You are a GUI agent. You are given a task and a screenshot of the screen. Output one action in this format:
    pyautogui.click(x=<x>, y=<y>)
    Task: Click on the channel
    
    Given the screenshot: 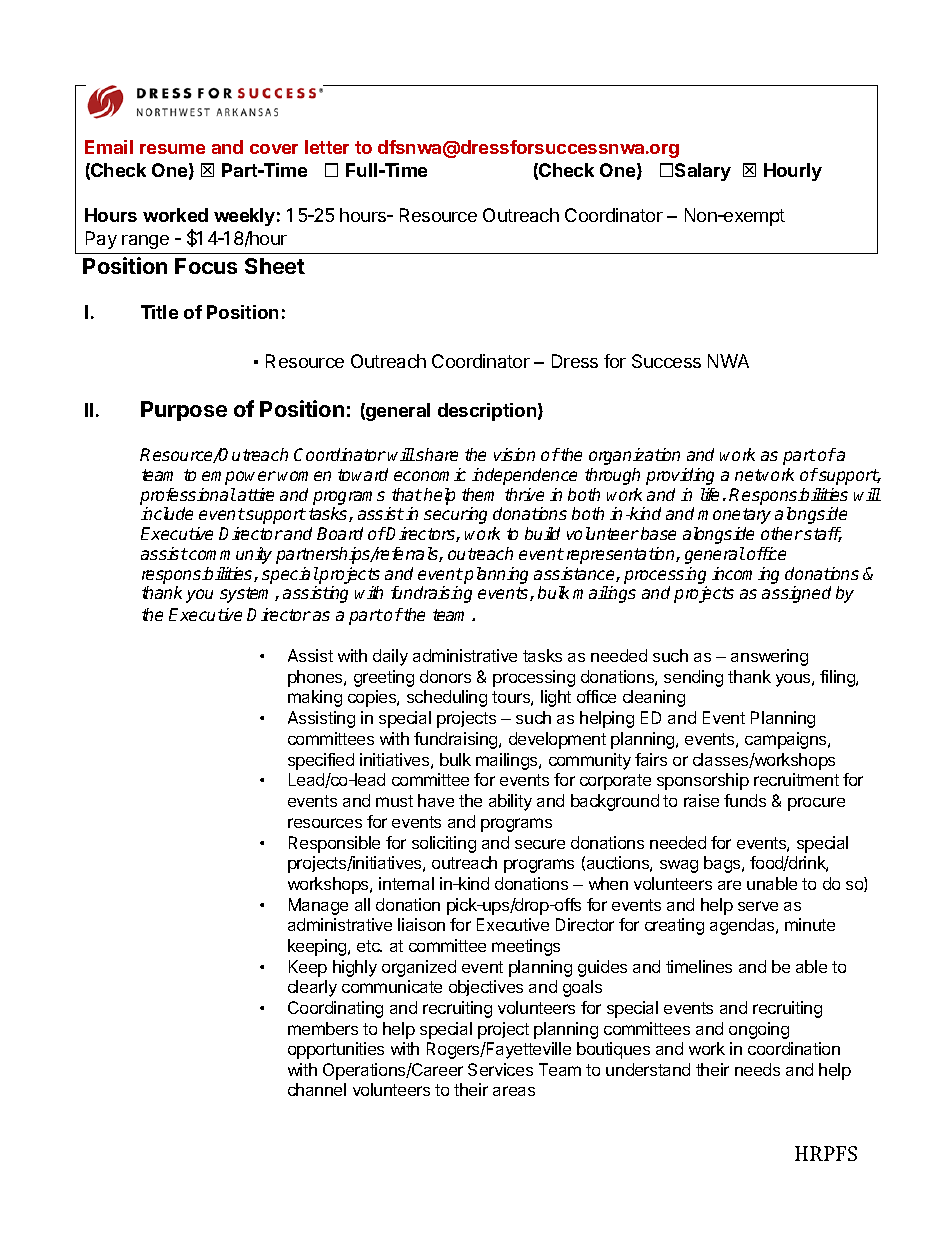 What is the action you would take?
    pyautogui.click(x=317, y=1089)
